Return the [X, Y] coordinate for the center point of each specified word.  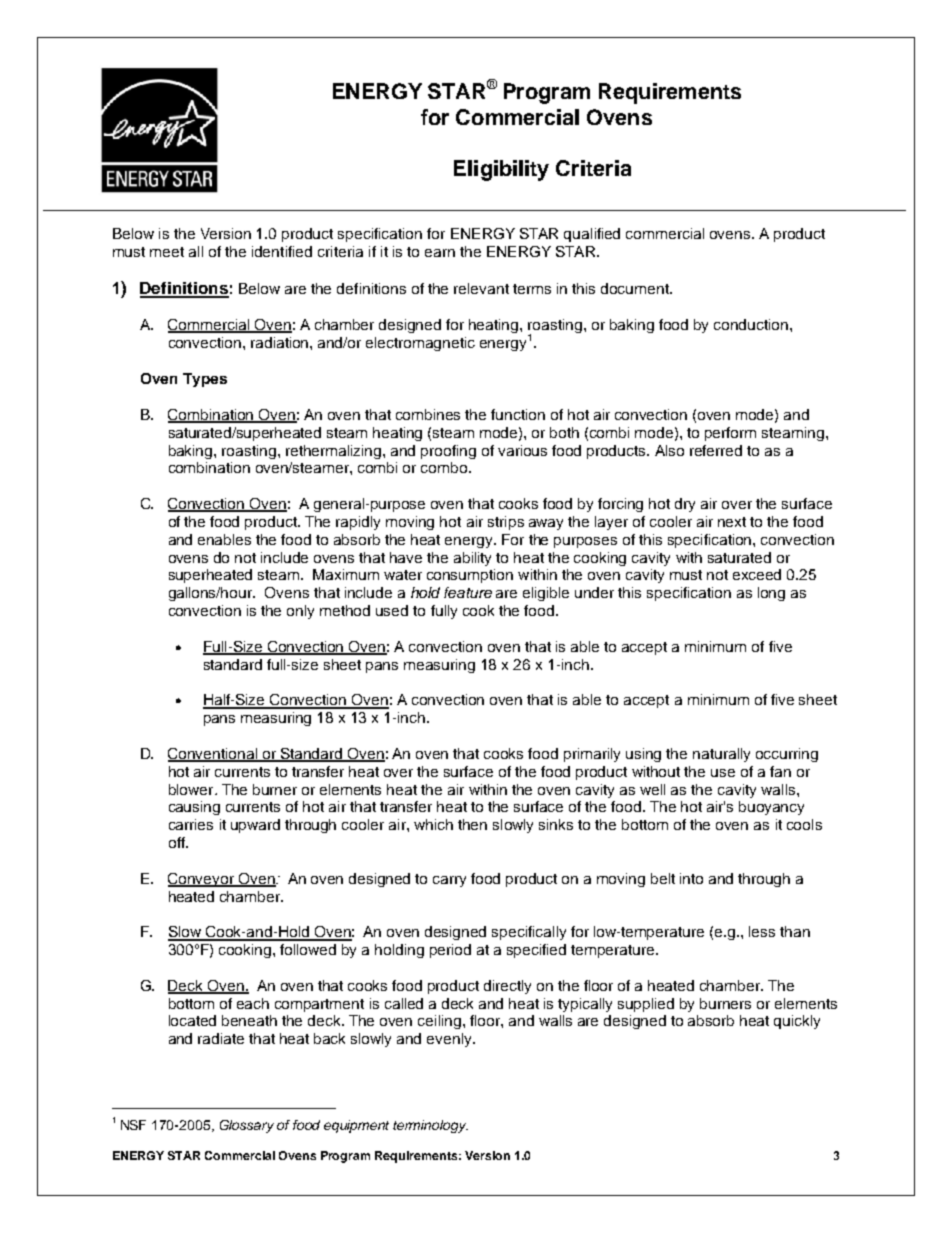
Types [205, 380]
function [518, 414]
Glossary [247, 1126]
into [691, 878]
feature [468, 592]
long [771, 594]
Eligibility [501, 170]
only [300, 612]
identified [282, 251]
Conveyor [202, 880]
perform [730, 434]
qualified [592, 235]
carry [449, 881]
